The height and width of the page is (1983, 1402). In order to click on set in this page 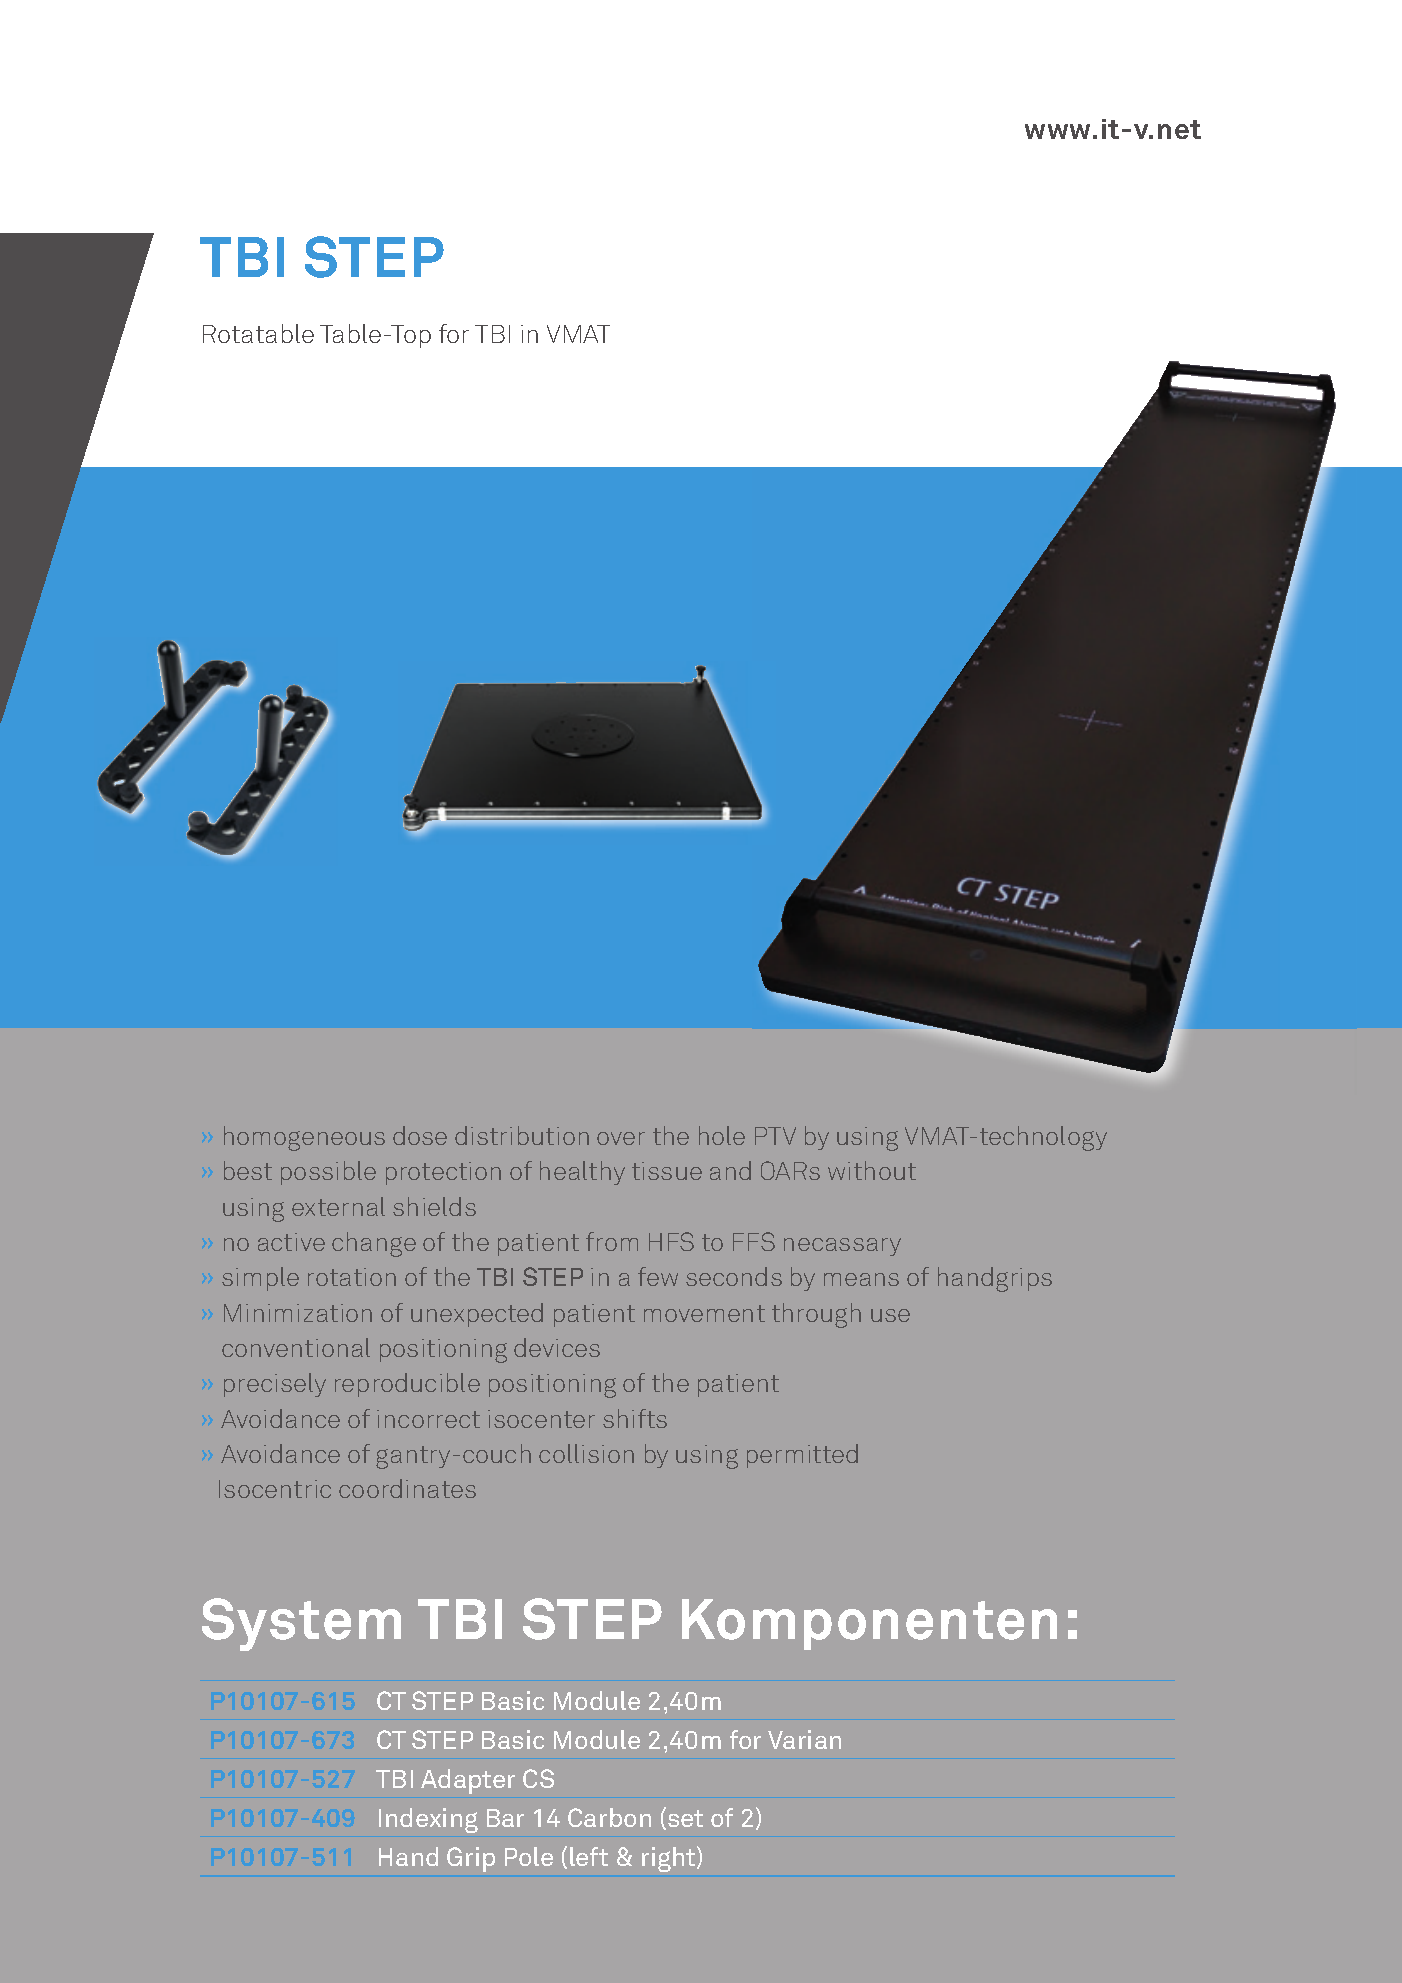, I will do `click(685, 1818)`.
